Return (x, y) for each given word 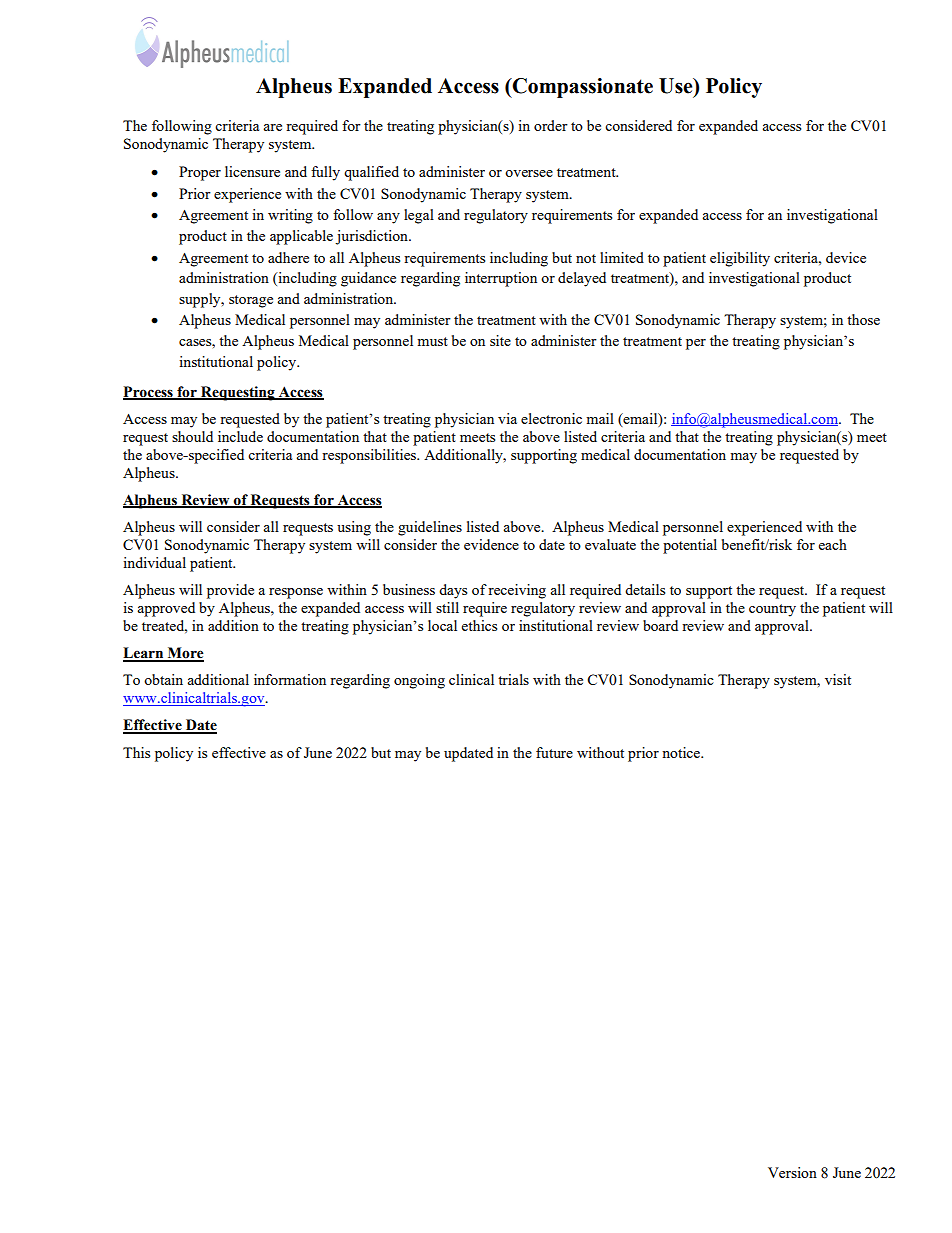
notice (682, 752)
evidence (491, 544)
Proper (200, 173)
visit (838, 679)
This (136, 752)
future (554, 752)
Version (792, 1172)
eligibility (740, 259)
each (833, 544)
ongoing (419, 681)
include (240, 436)
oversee (529, 173)
